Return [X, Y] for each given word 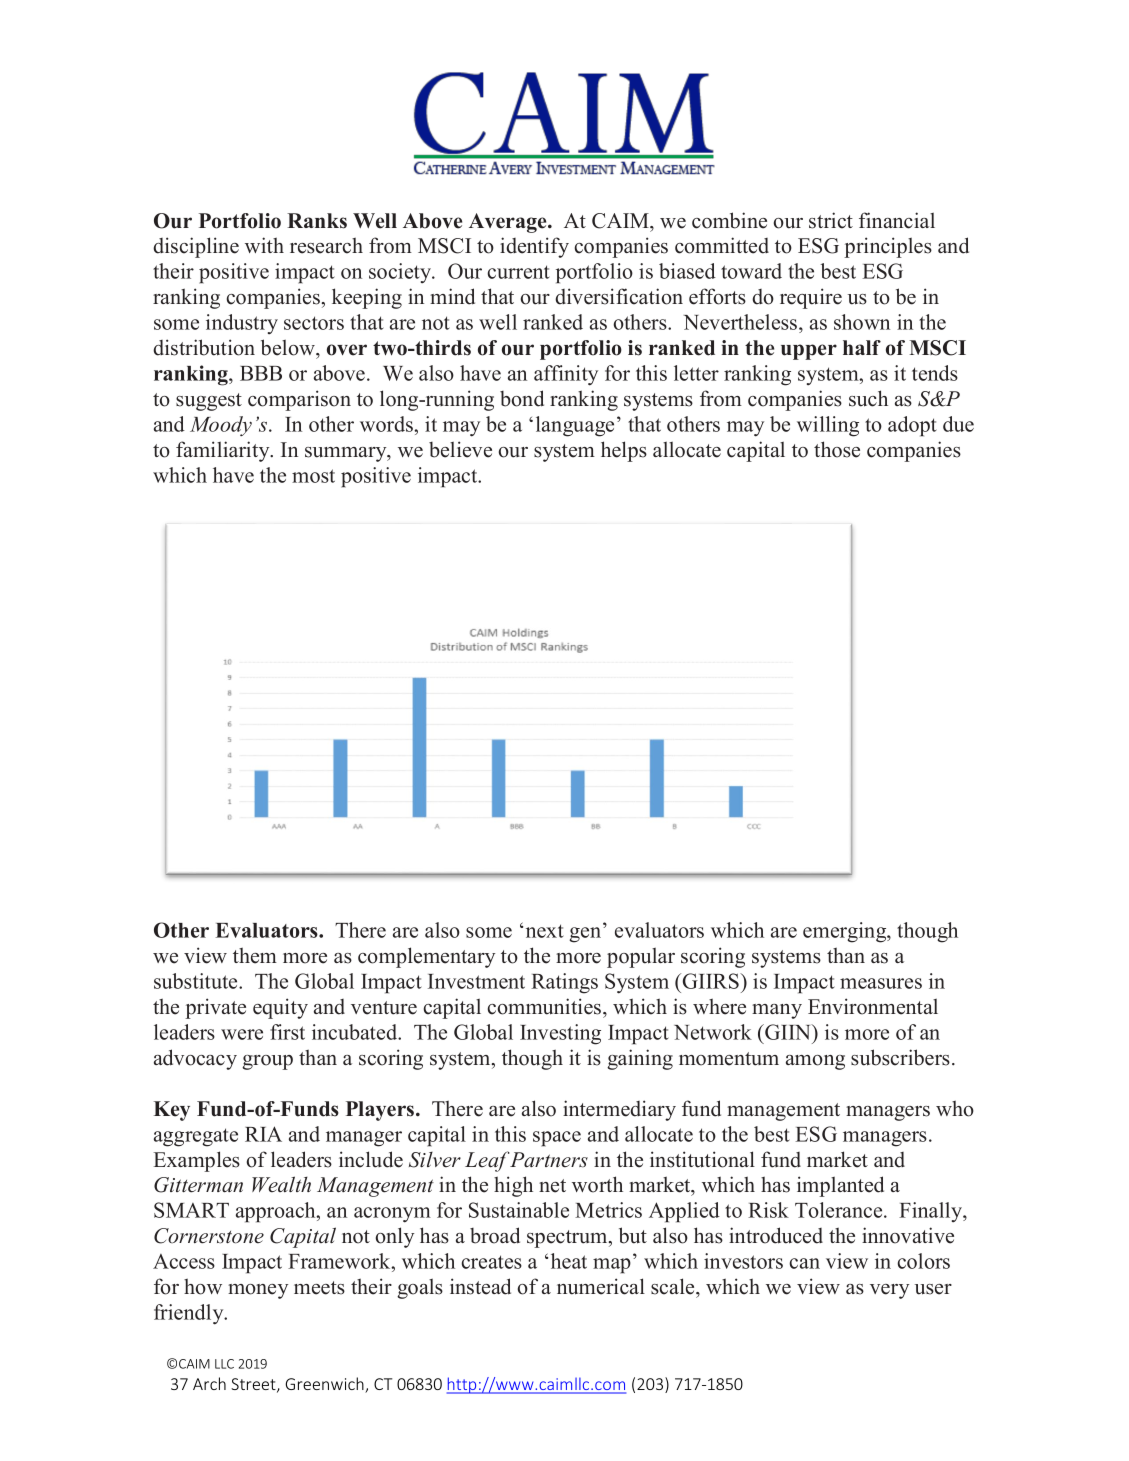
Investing [560, 1034]
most [313, 476]
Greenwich [325, 1385]
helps [624, 451]
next [544, 931]
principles [888, 247]
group [267, 1062]
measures [881, 983]
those [837, 449]
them [255, 955]
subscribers [900, 1057]
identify [534, 247]
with [264, 245]
